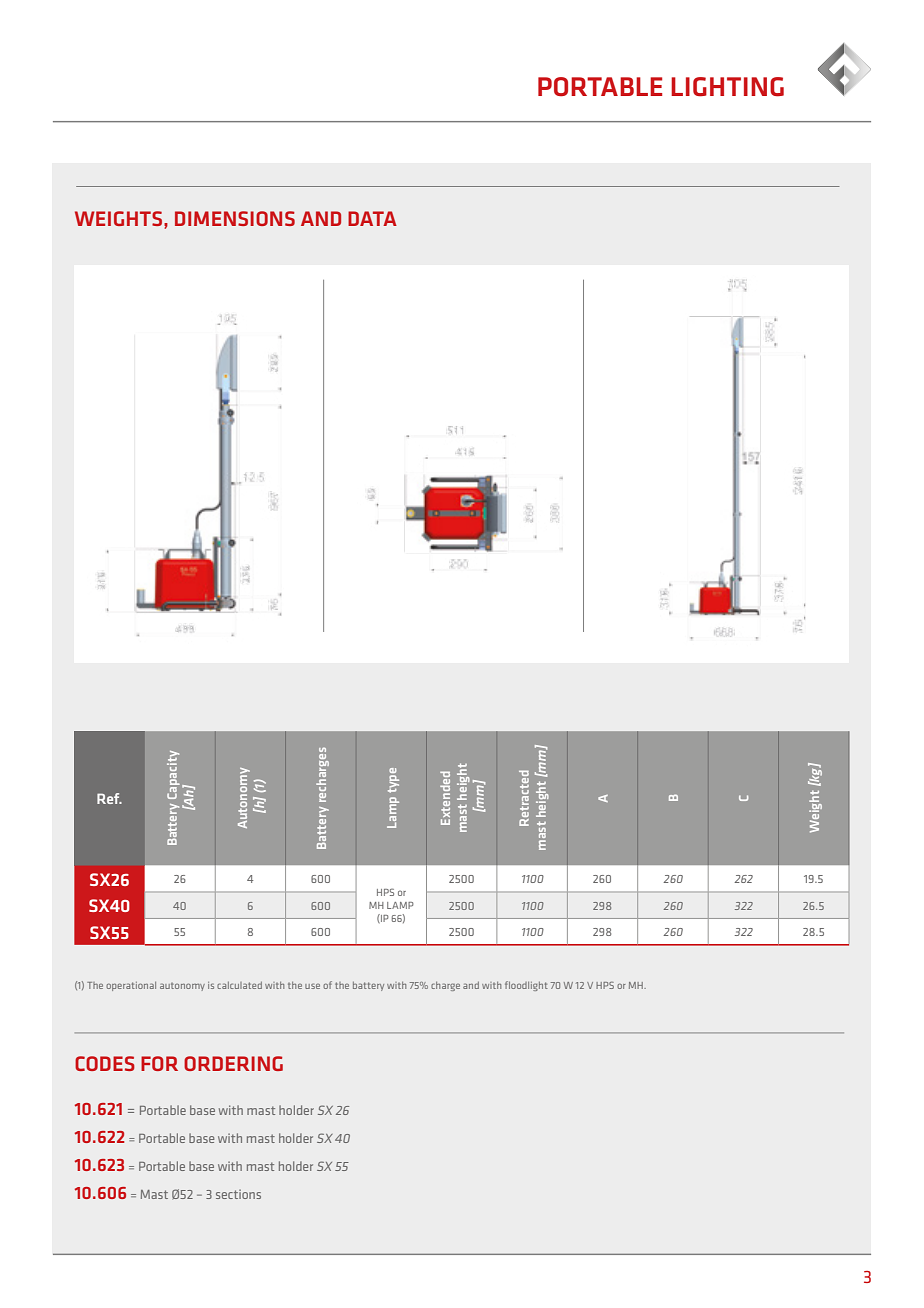  What do you see at coordinates (238, 1194) in the page?
I see `sections` at bounding box center [238, 1194].
